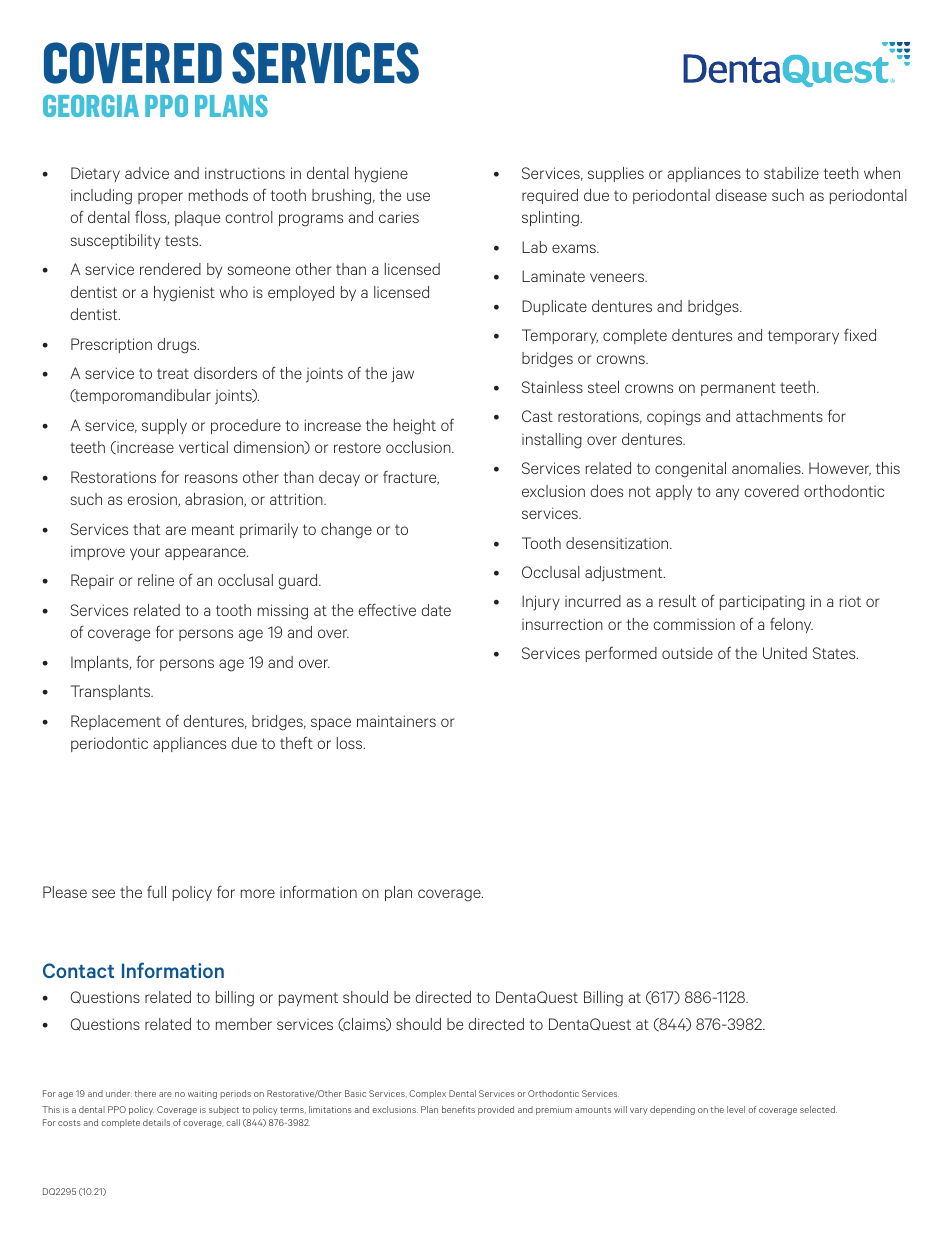  What do you see at coordinates (92, 581) in the screenshot?
I see `Repair` at bounding box center [92, 581].
